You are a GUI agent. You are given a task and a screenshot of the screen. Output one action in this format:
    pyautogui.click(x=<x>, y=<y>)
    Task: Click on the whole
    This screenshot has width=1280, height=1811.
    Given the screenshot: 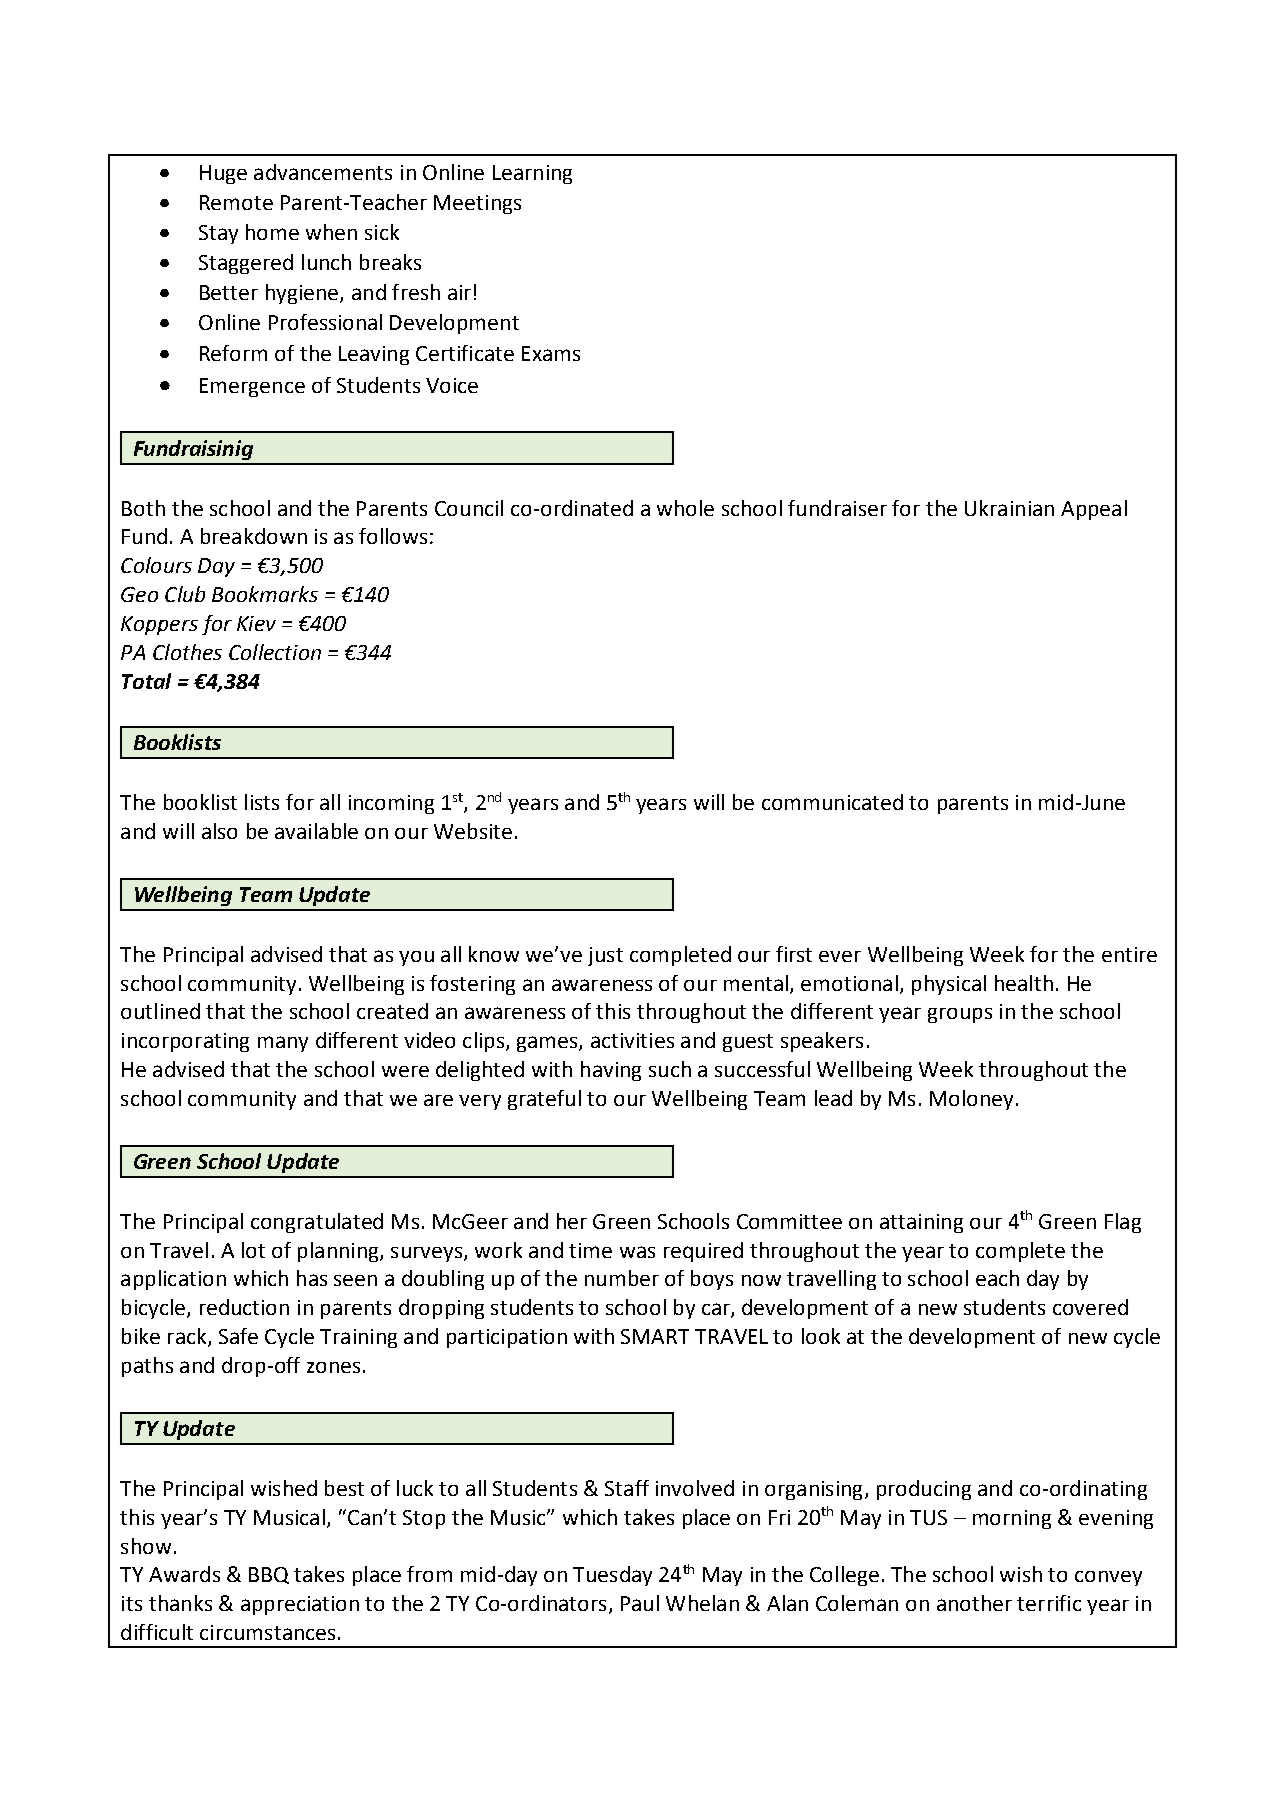 What is the action you would take?
    pyautogui.click(x=685, y=508)
